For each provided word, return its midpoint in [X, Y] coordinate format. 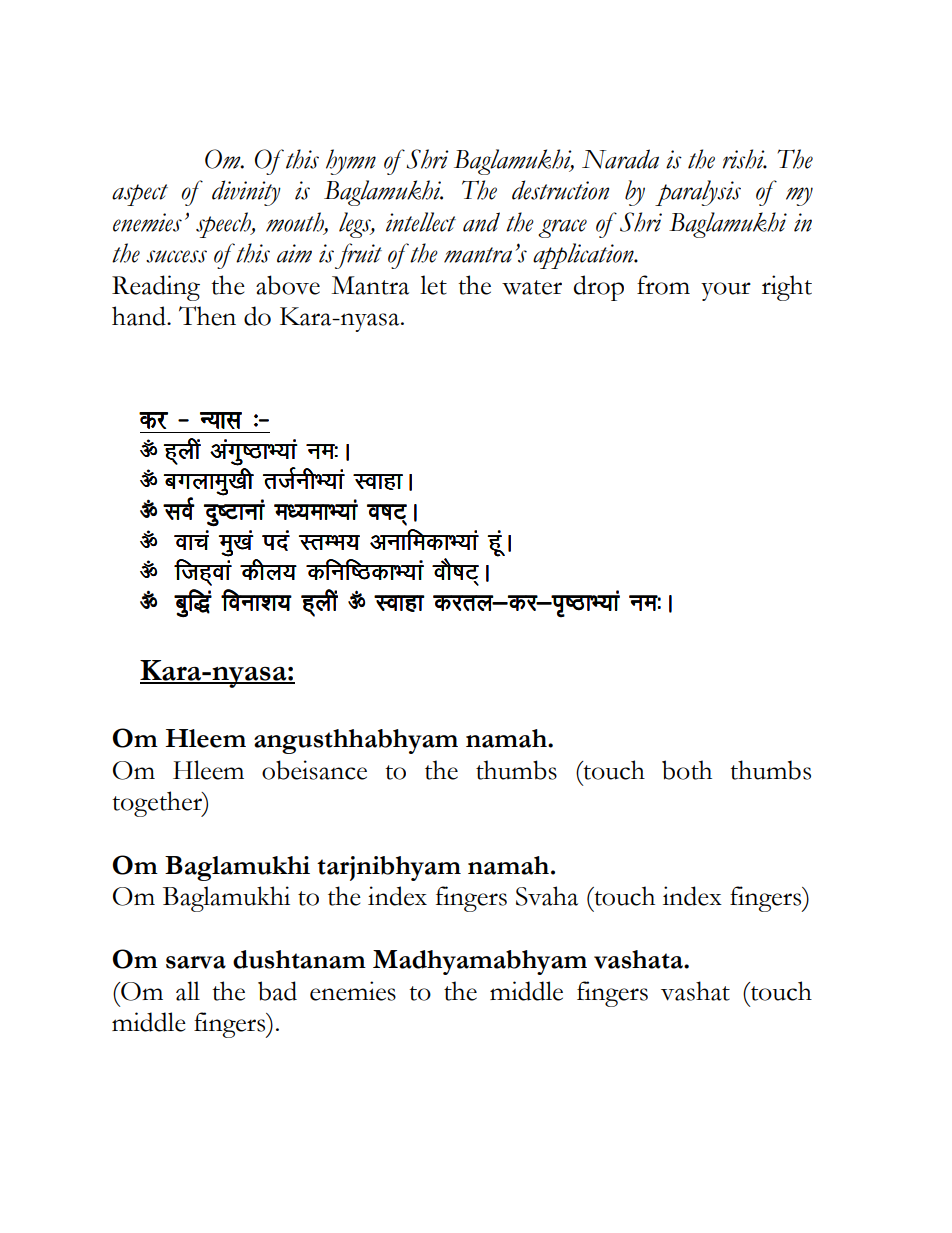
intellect [421, 222]
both [687, 770]
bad [277, 991]
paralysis [698, 193]
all [188, 991]
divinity [246, 193]
